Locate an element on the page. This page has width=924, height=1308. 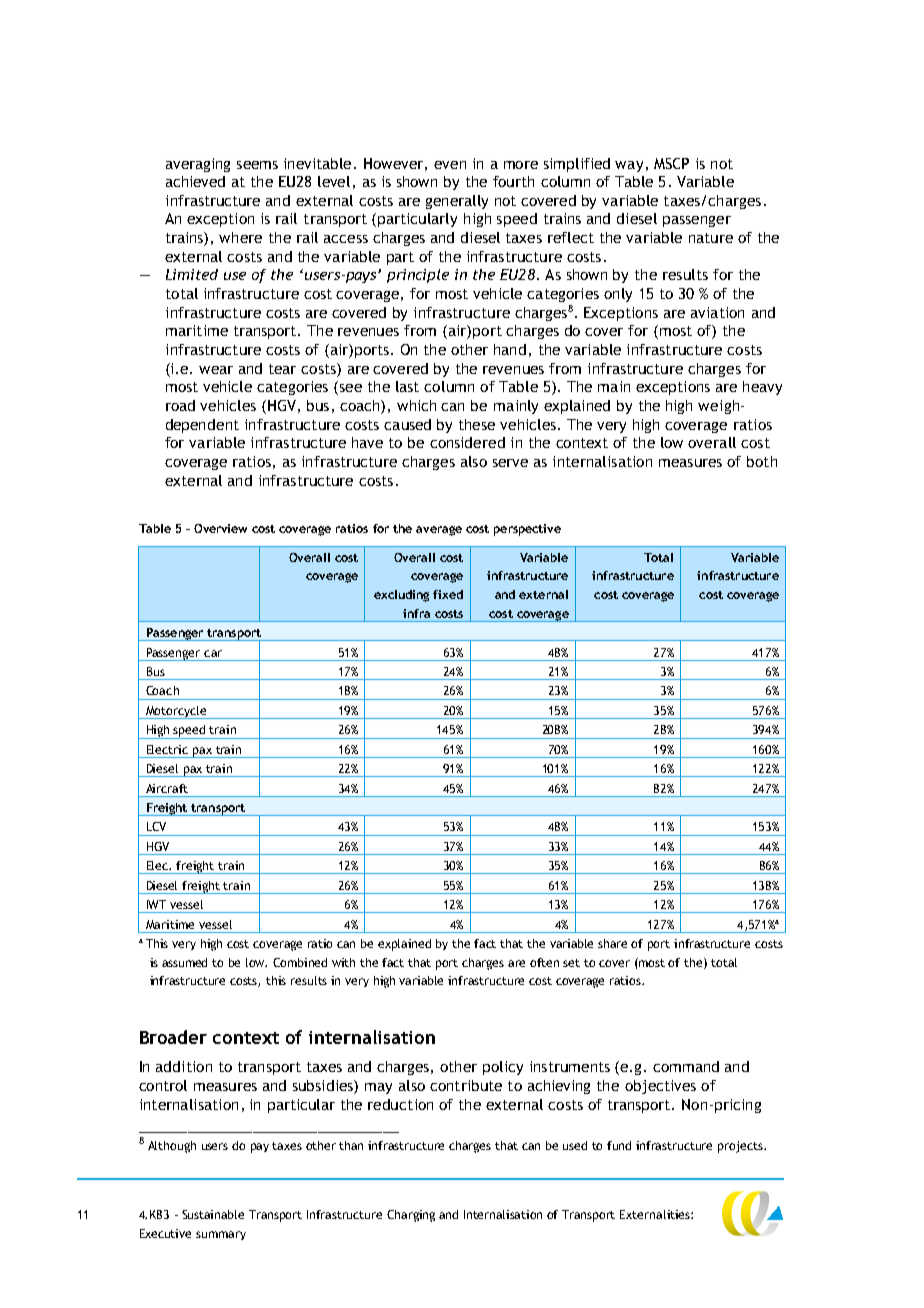
generally is located at coordinates (457, 202).
